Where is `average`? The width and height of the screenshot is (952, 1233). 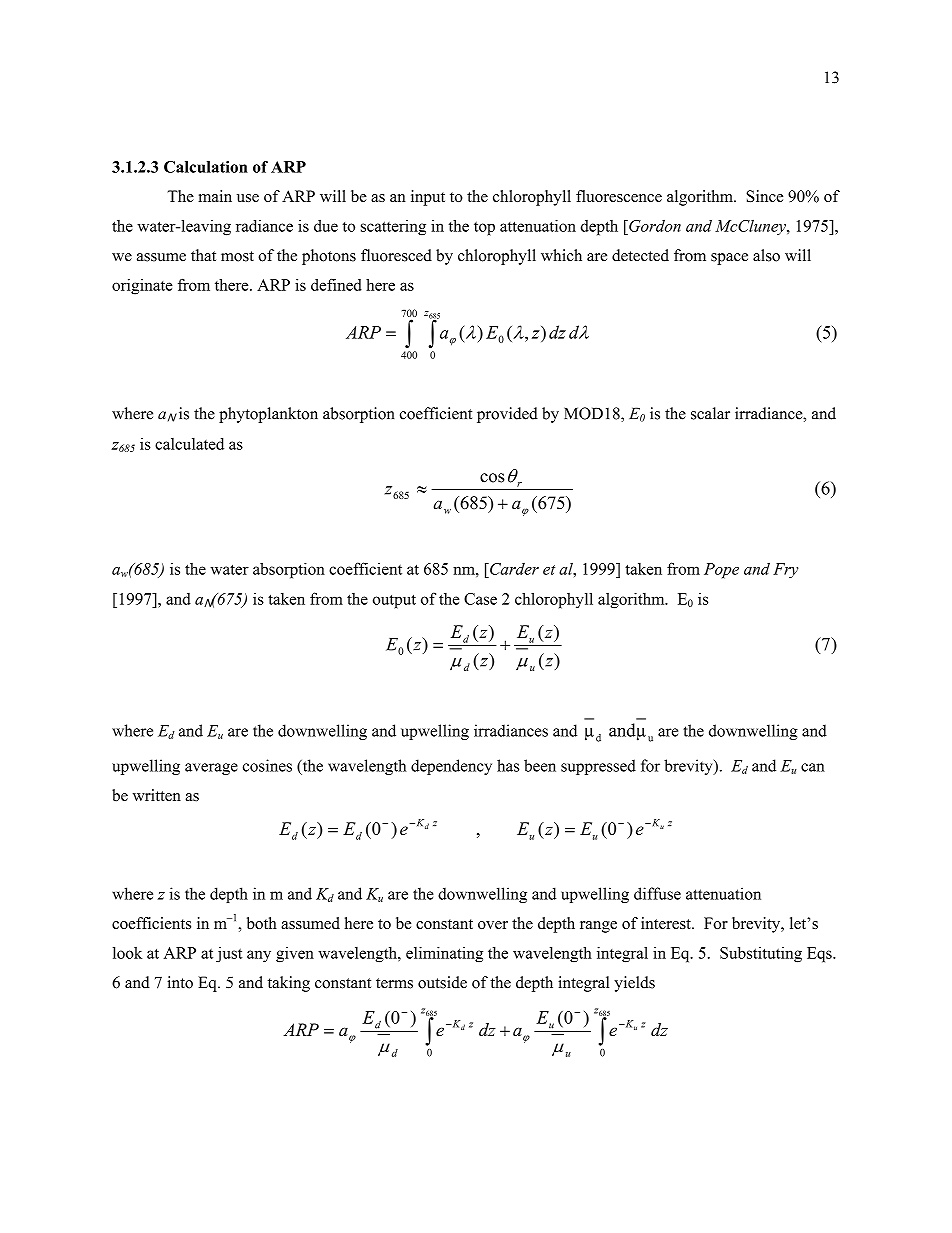 average is located at coordinates (211, 769).
